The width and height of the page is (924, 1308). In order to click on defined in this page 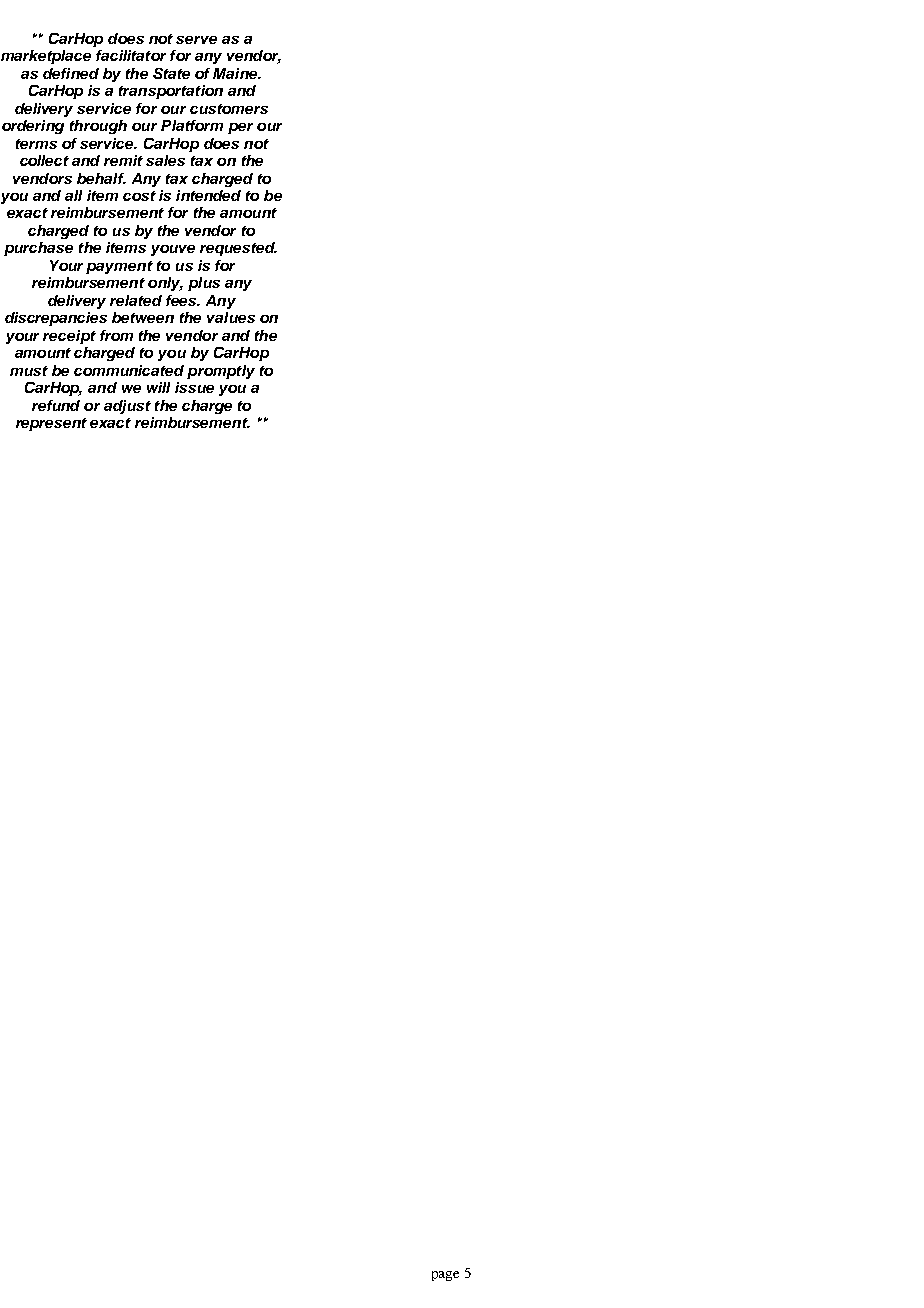, I will do `click(71, 73)`.
